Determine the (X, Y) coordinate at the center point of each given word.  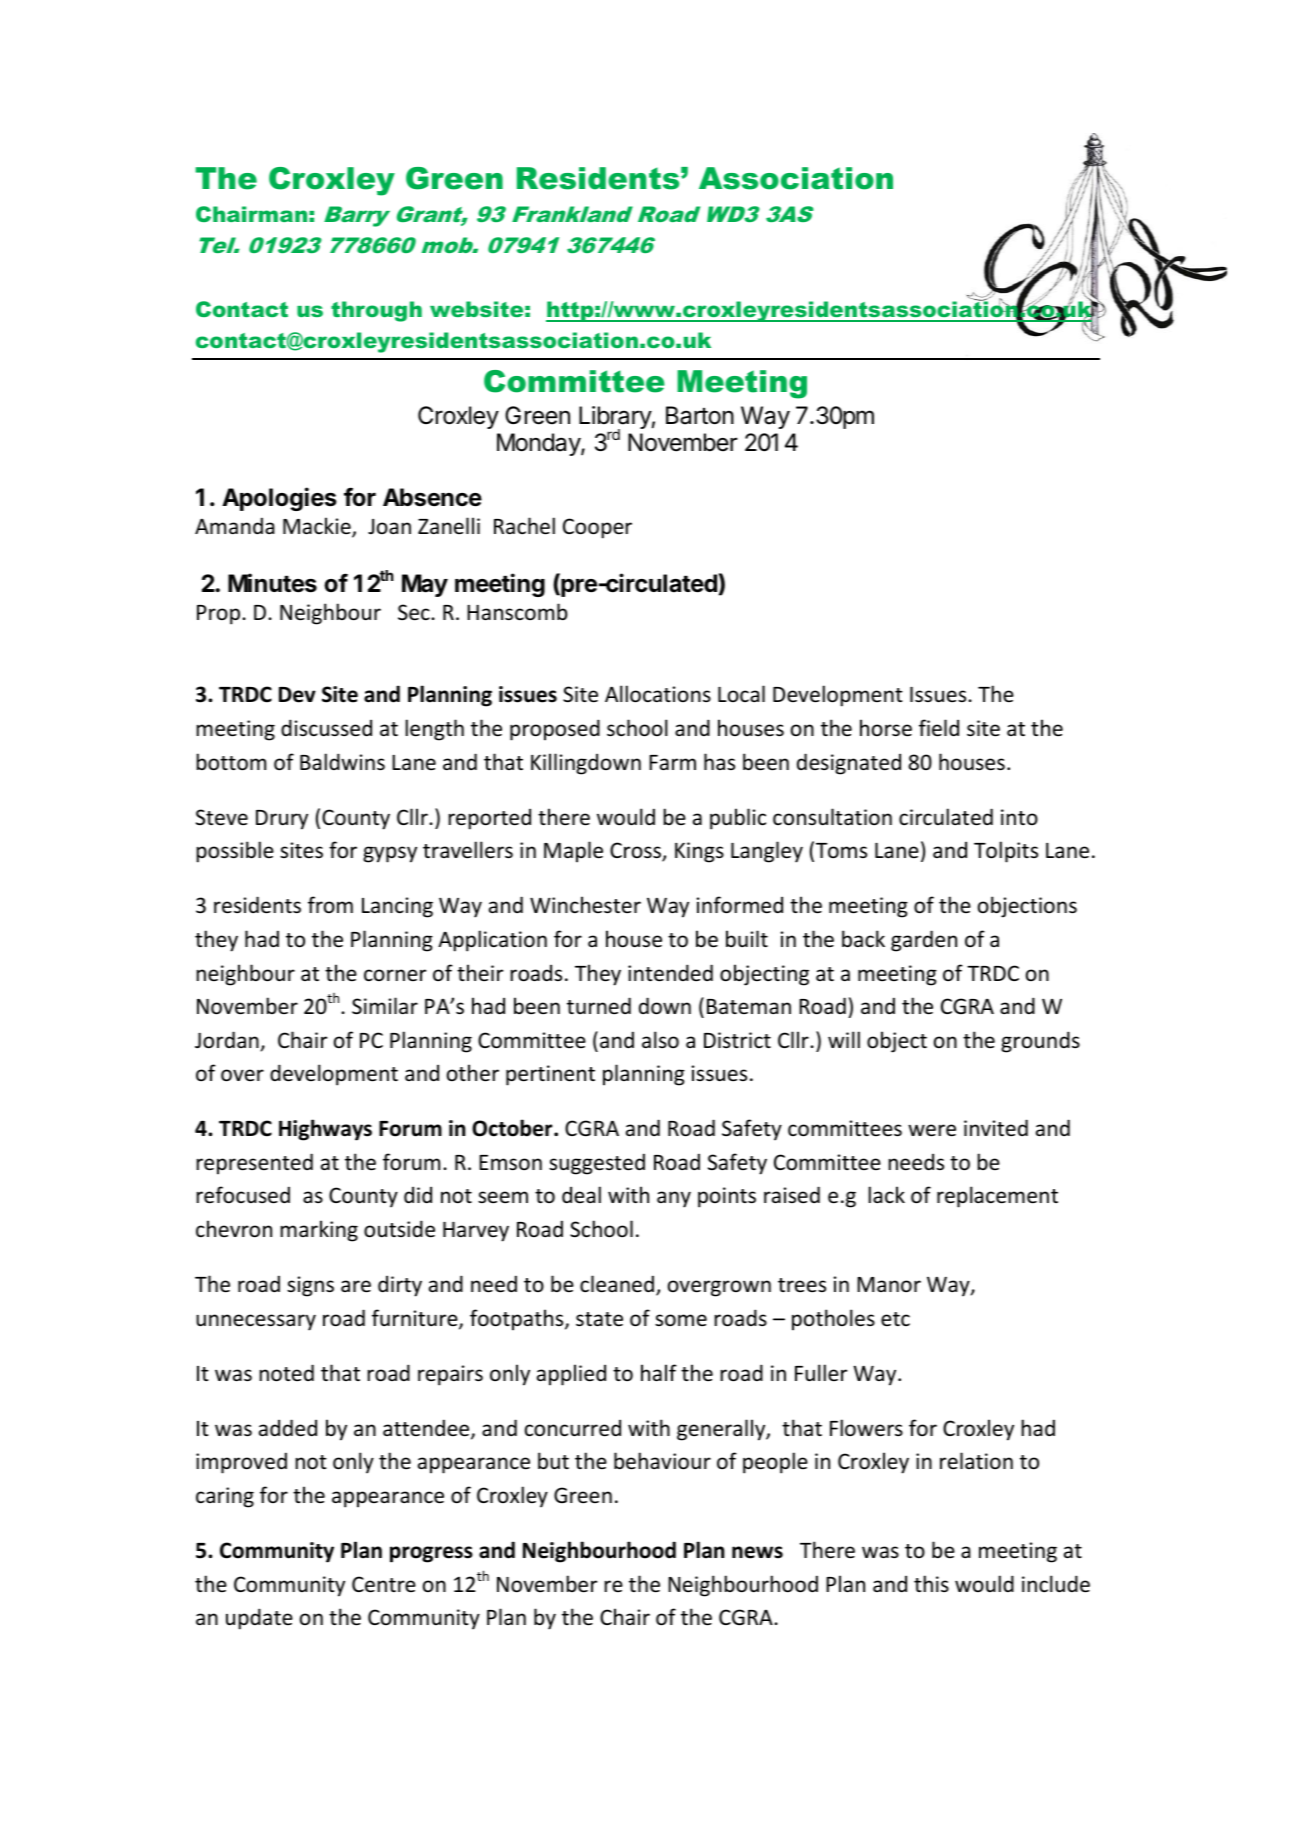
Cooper (597, 528)
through (376, 311)
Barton (700, 415)
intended (670, 973)
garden (924, 941)
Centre (384, 1584)
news (757, 1552)
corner (395, 975)
